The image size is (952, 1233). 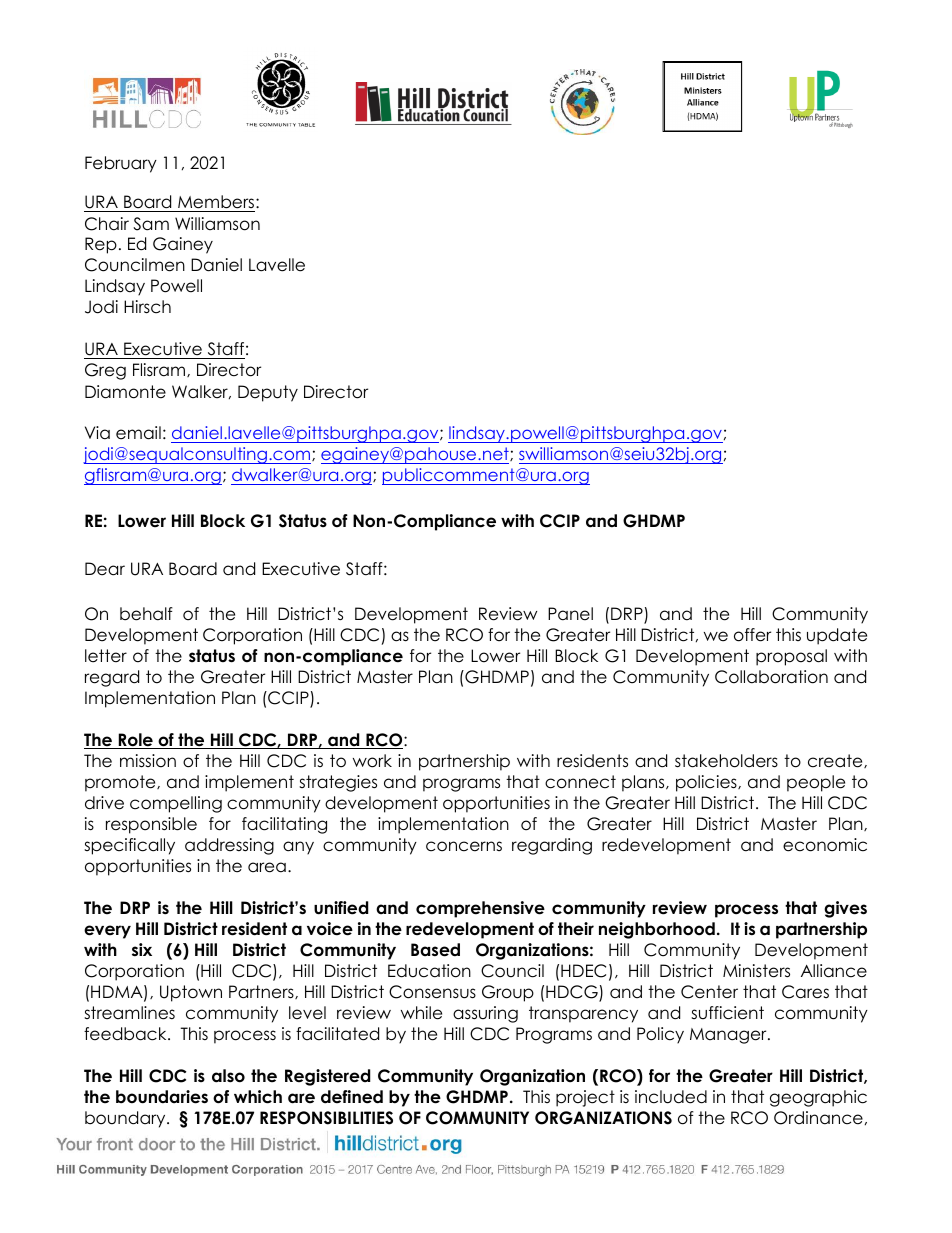 I want to click on compelling, so click(x=176, y=804).
